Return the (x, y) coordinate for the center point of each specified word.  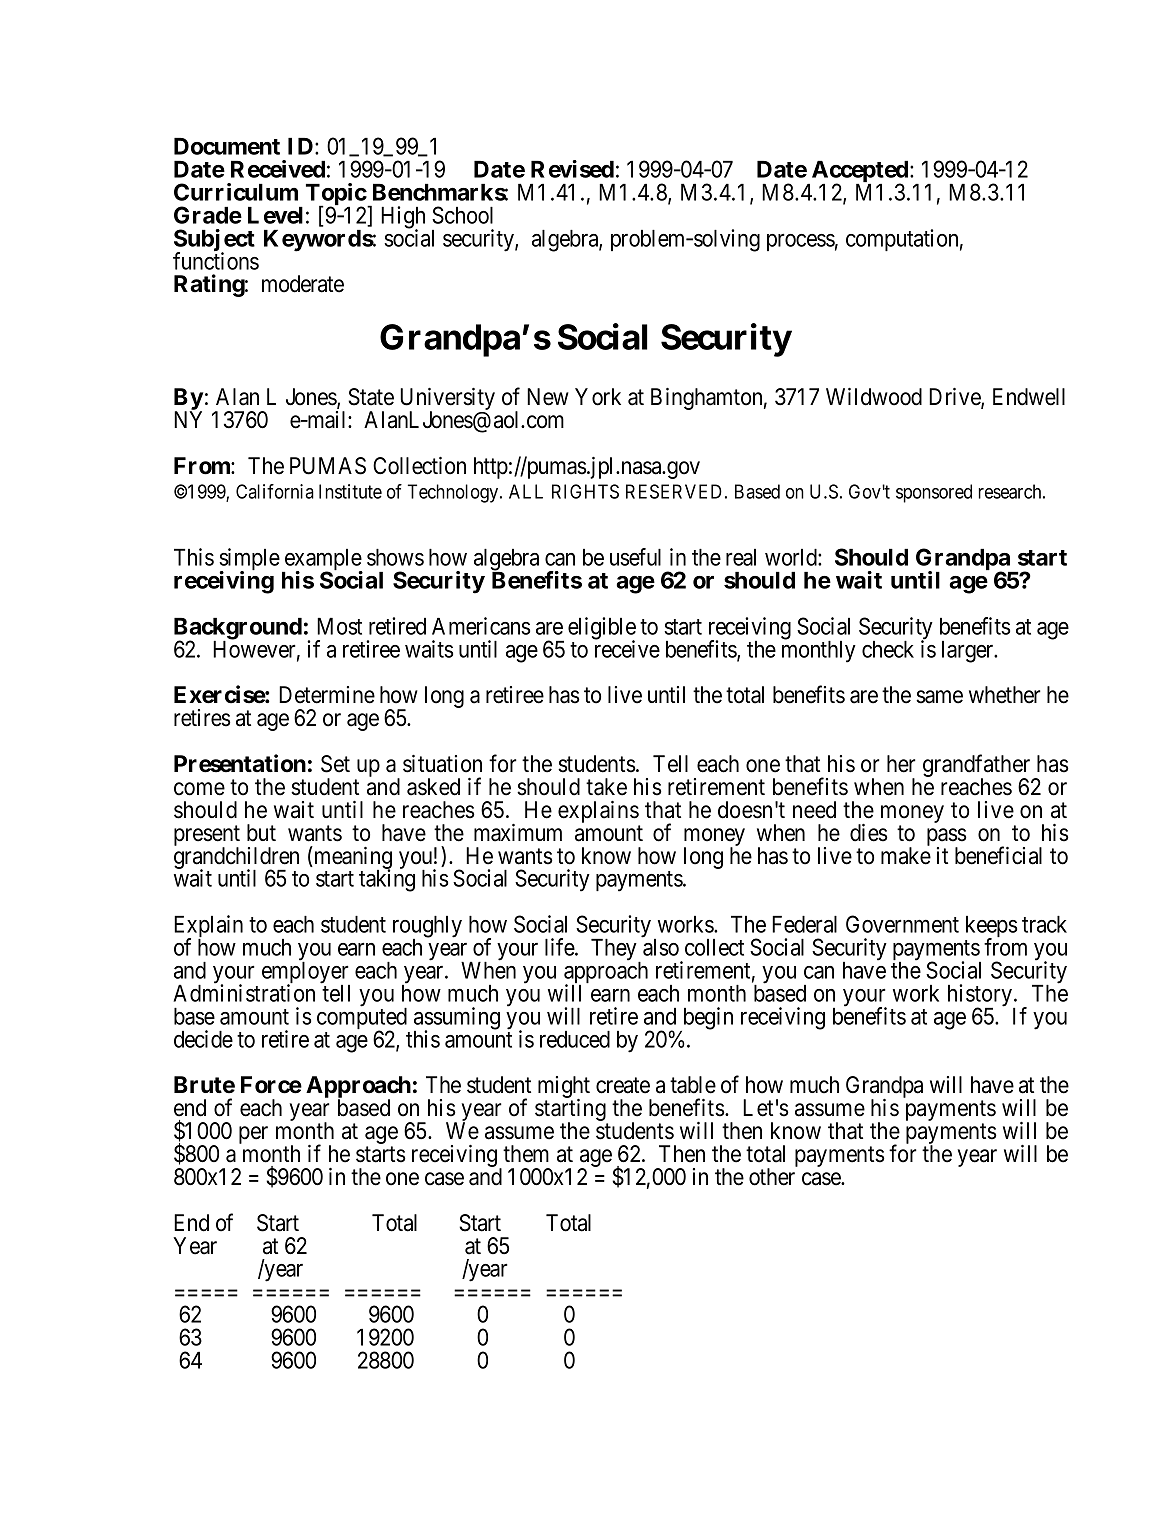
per (253, 1135)
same (939, 697)
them (526, 1154)
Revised (572, 169)
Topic (336, 195)
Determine (327, 695)
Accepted (860, 173)
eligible (602, 629)
